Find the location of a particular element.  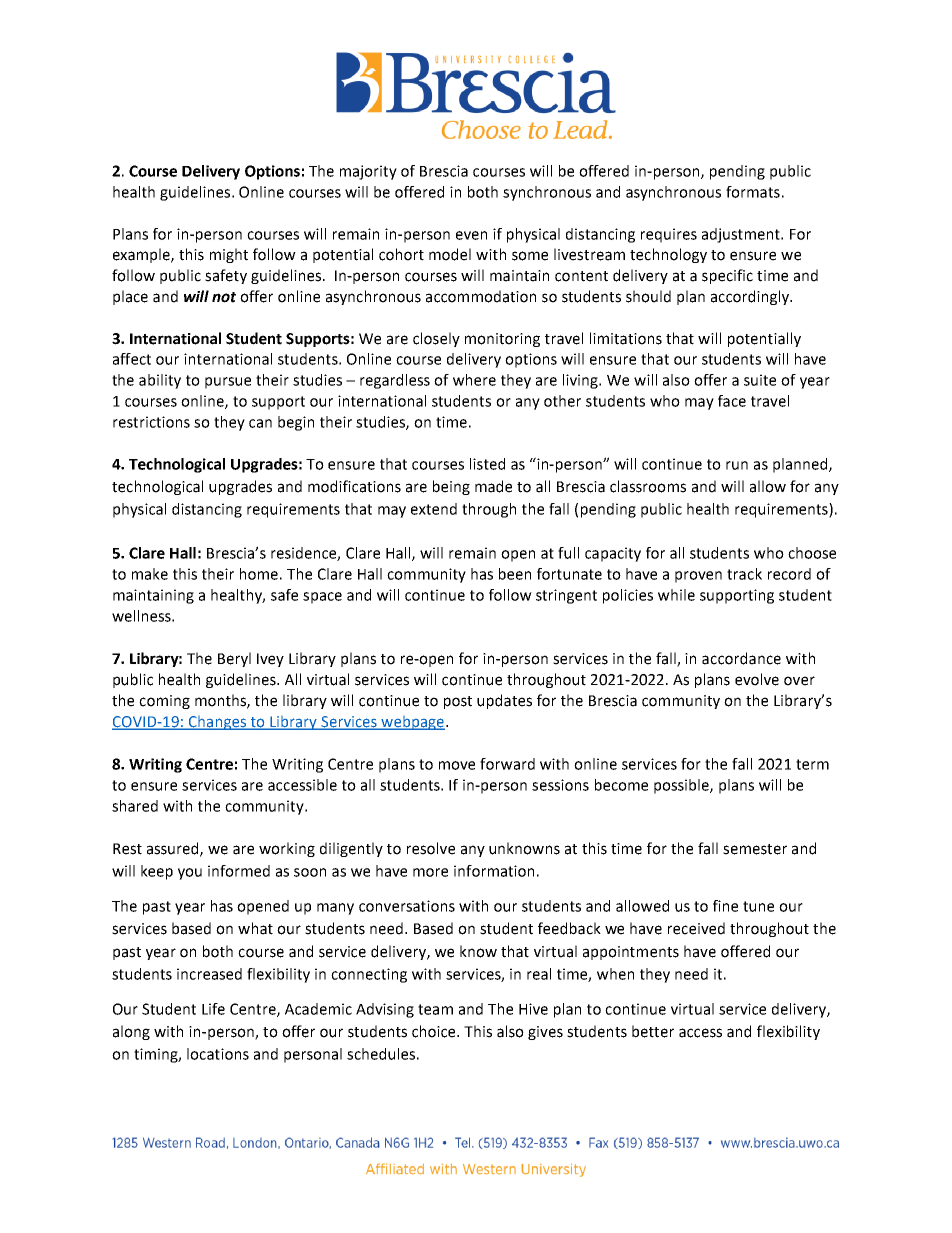

Changes is located at coordinates (217, 723).
